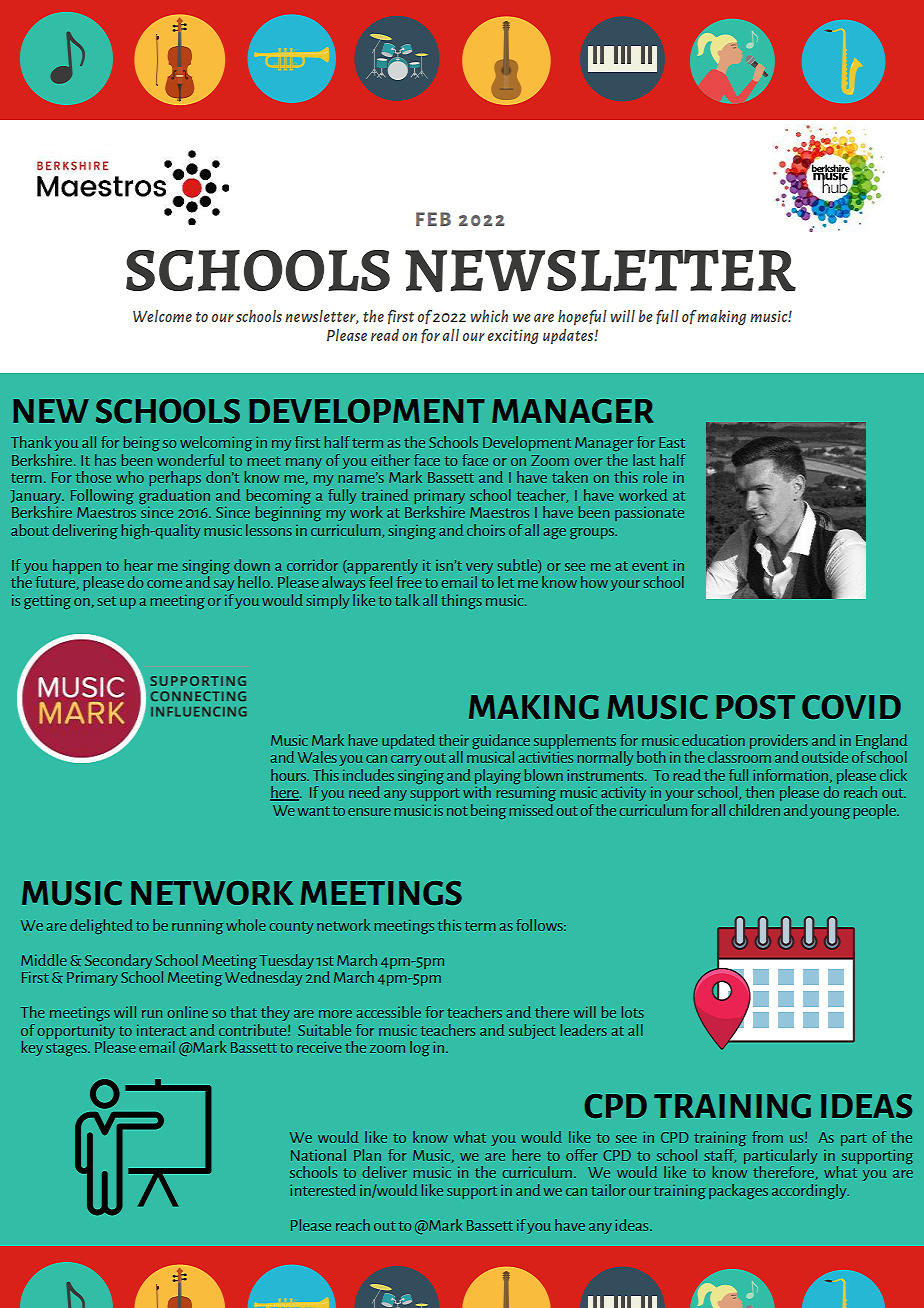  Describe the element at coordinates (289, 775) in the page. I see `hours` at that location.
